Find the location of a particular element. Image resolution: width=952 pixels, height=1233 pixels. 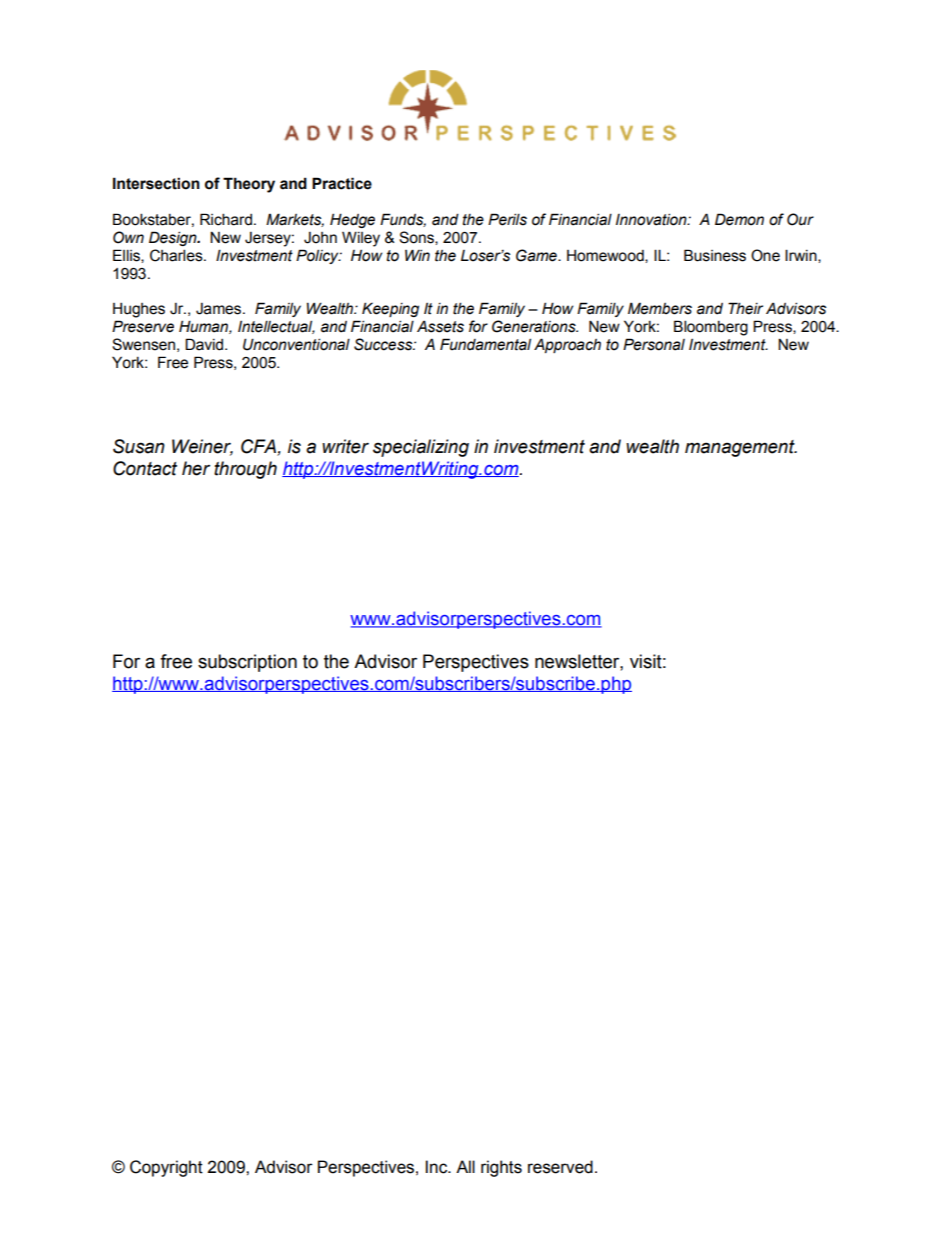

management is located at coordinates (741, 448).
